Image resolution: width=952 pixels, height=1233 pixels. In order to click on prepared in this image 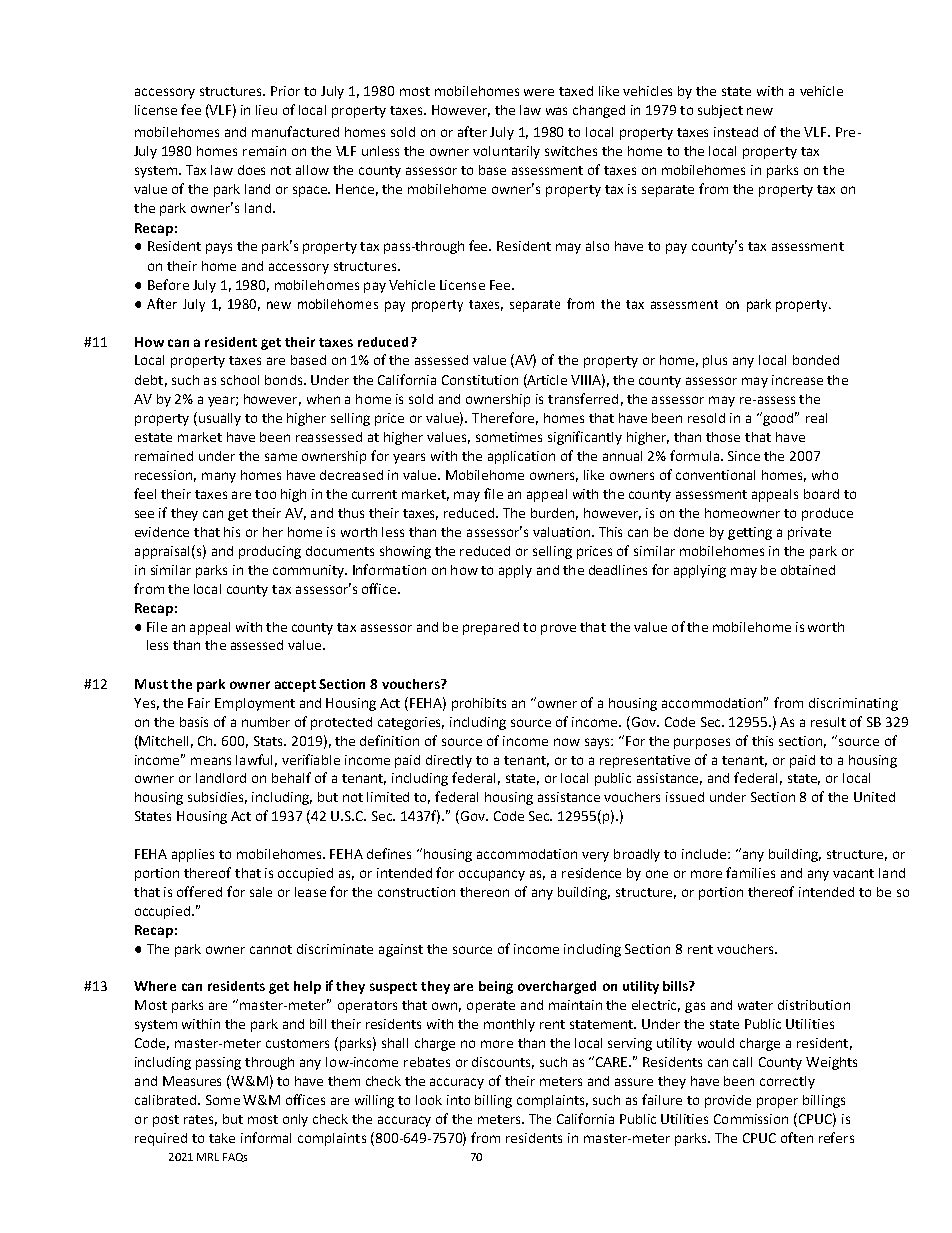, I will do `click(491, 628)`.
